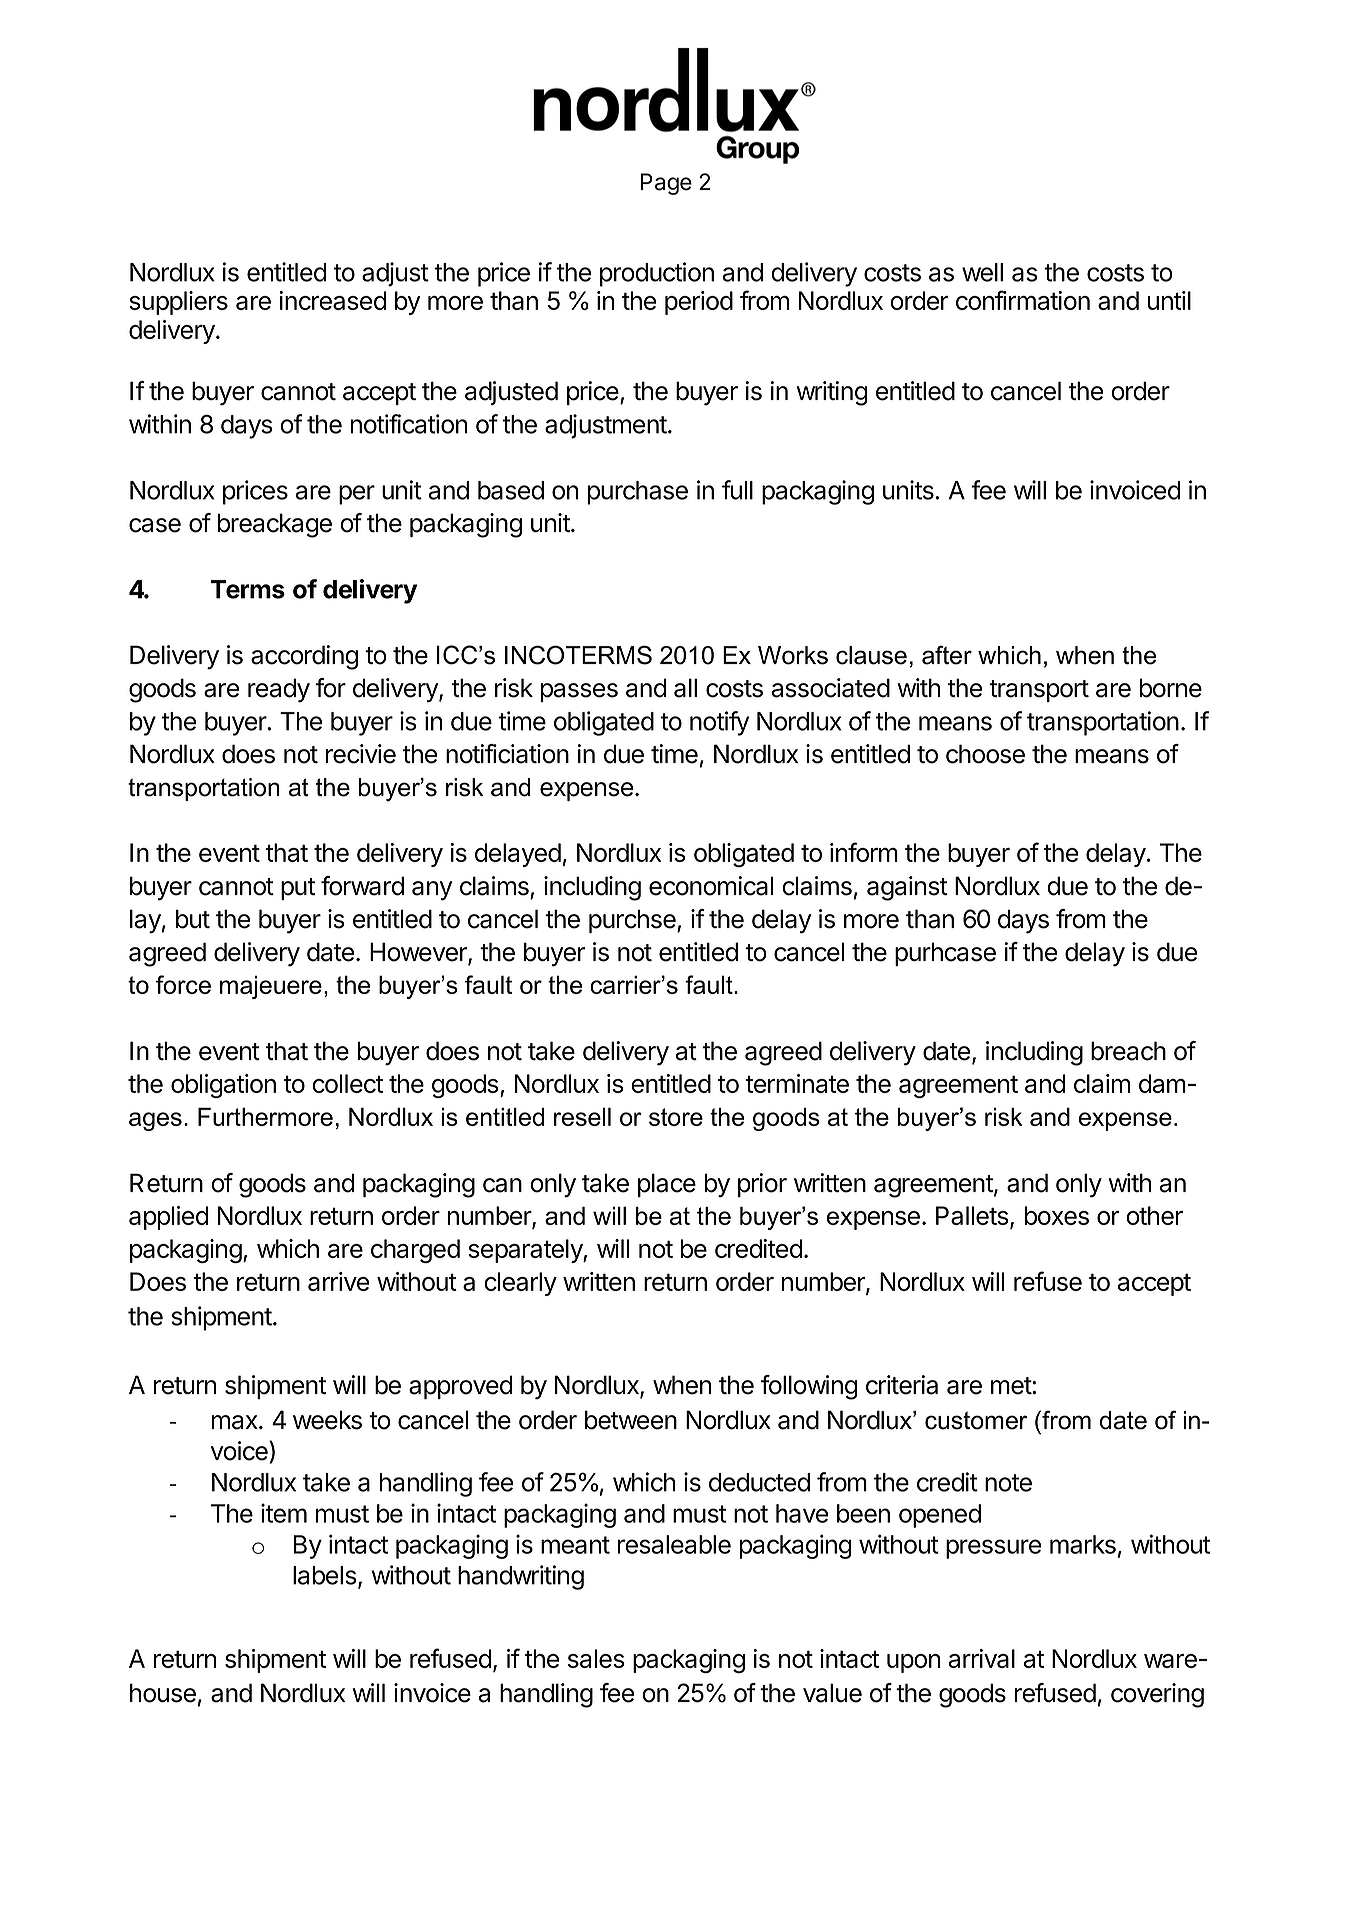  What do you see at coordinates (666, 184) in the document?
I see `Page` at bounding box center [666, 184].
